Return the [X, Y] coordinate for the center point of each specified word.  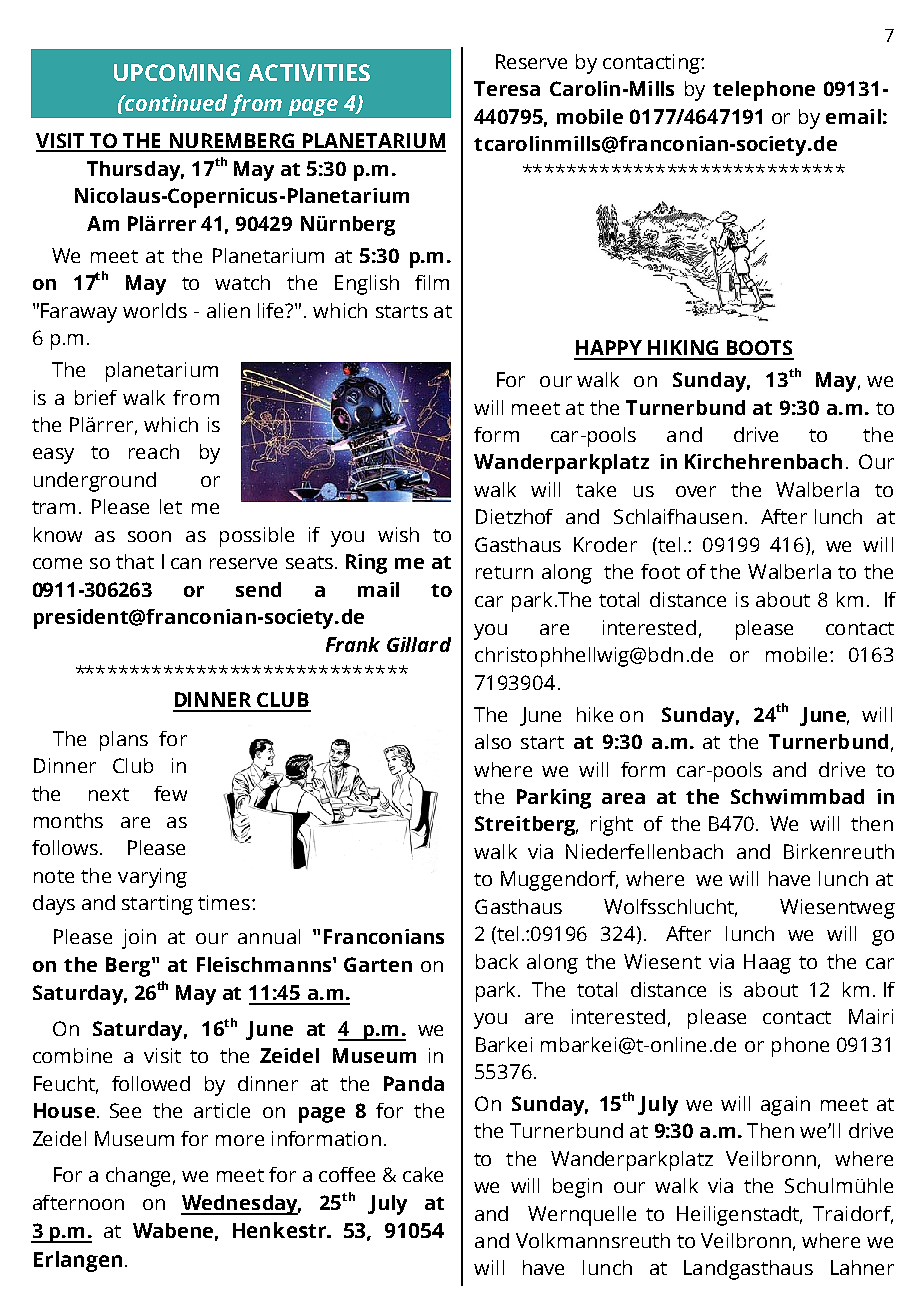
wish [398, 534]
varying [152, 878]
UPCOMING [177, 72]
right [612, 826]
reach [154, 451]
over [696, 491]
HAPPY [609, 347]
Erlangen [78, 1261]
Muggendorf [559, 881]
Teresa [507, 88]
